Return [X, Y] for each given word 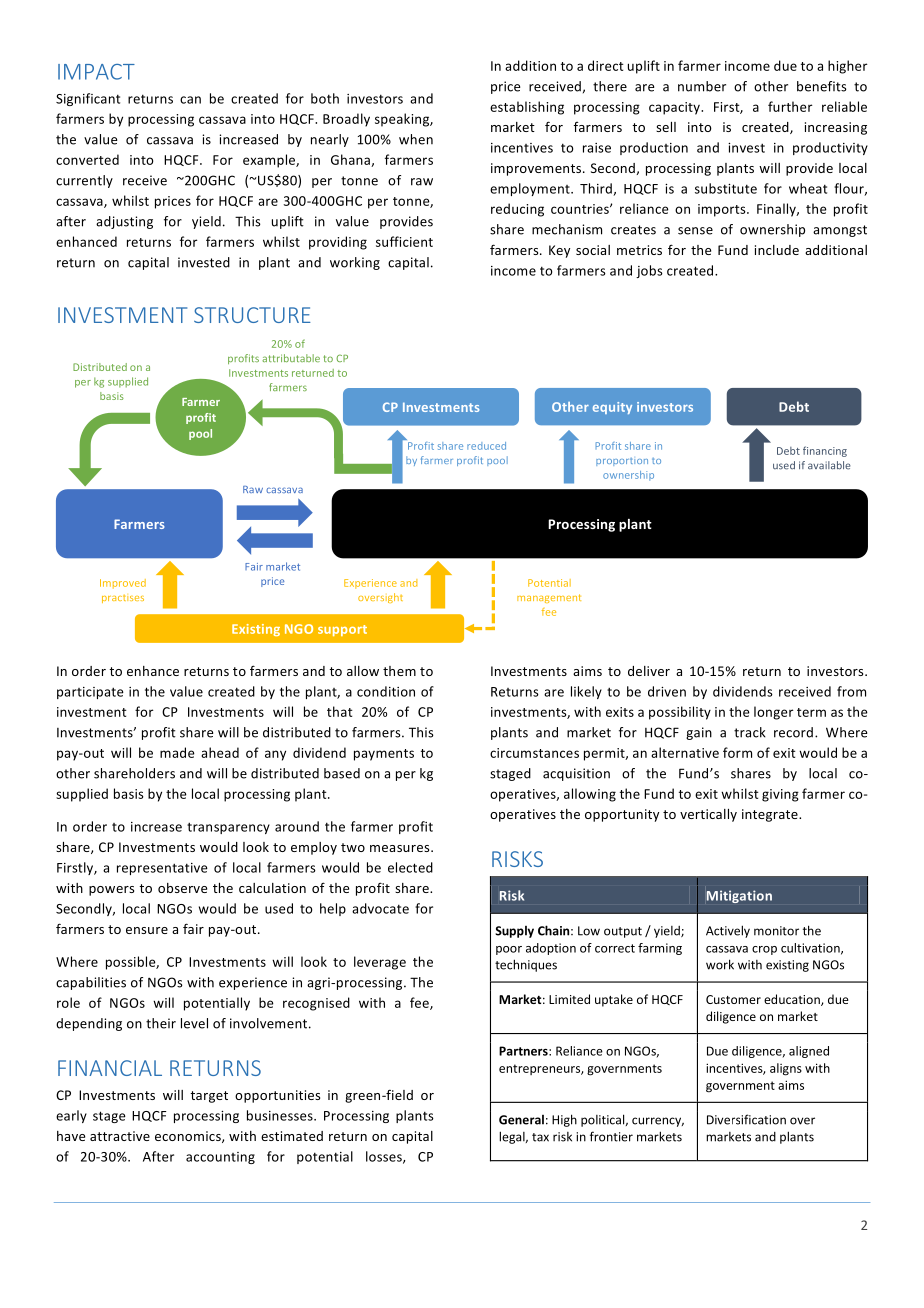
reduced [486, 446]
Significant [88, 99]
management [549, 598]
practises [123, 599]
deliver [649, 671]
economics [189, 1137]
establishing [527, 108]
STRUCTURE [252, 315]
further [790, 106]
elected [410, 867]
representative [162, 869]
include [777, 250]
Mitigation [739, 896]
